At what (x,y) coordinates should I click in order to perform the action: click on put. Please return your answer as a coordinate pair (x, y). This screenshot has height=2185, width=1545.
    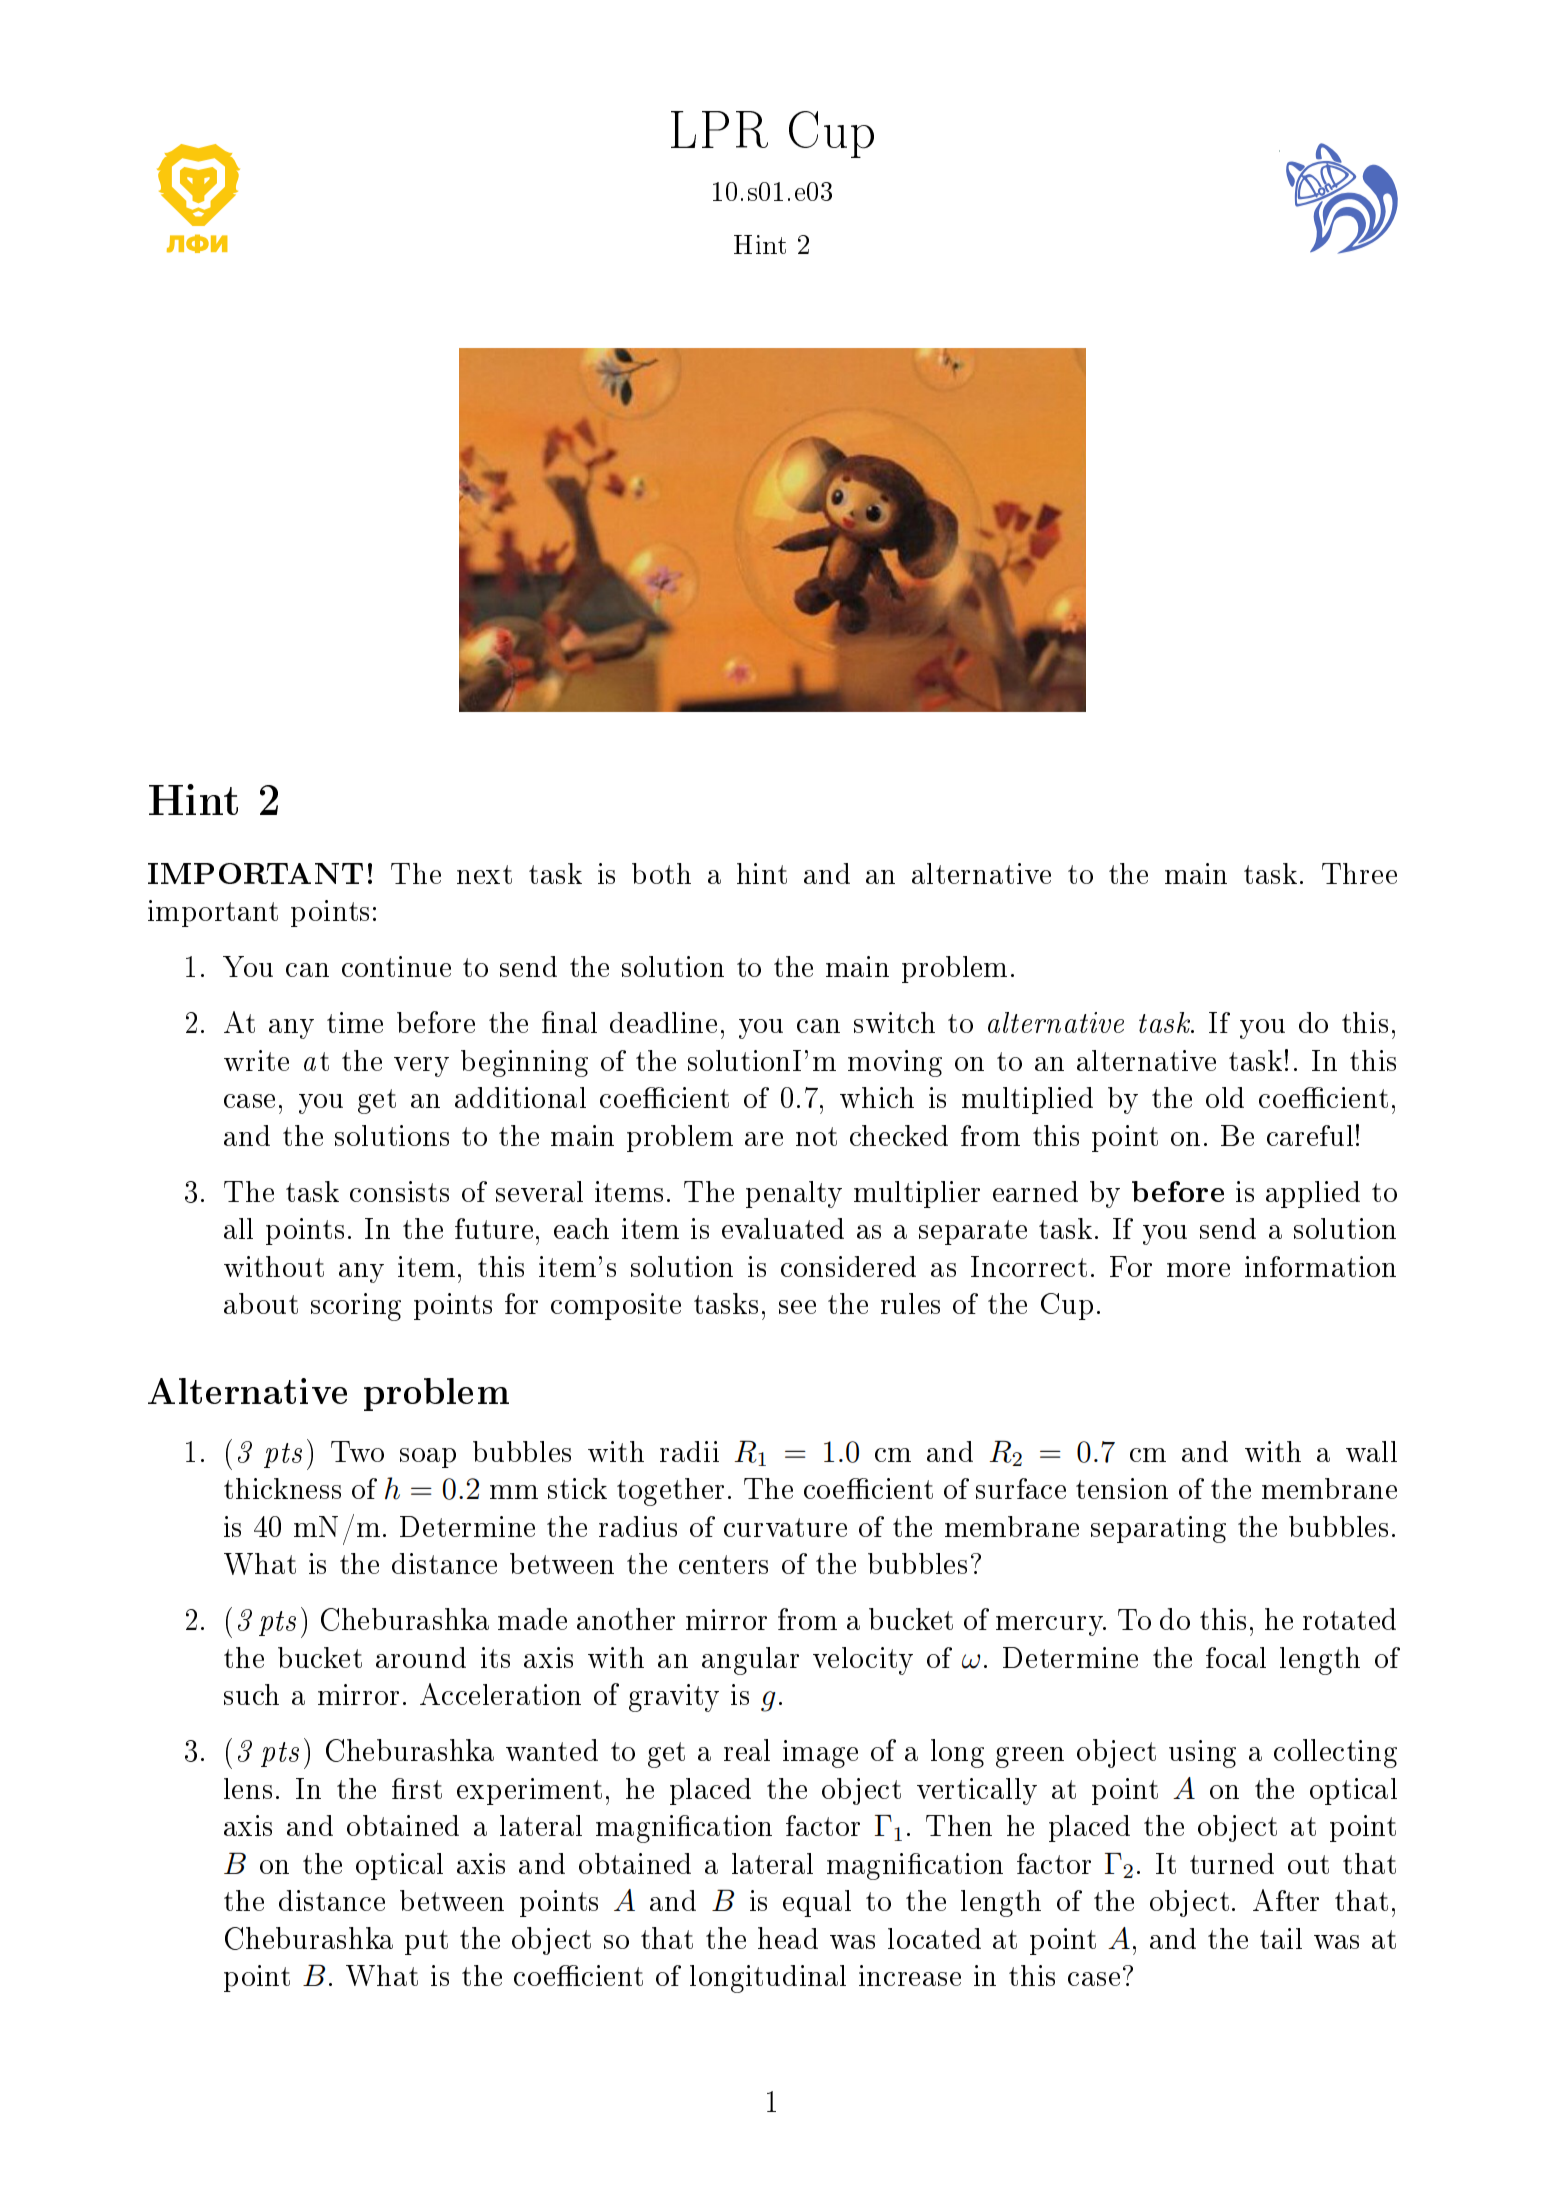
    Looking at the image, I should click on (426, 1942).
